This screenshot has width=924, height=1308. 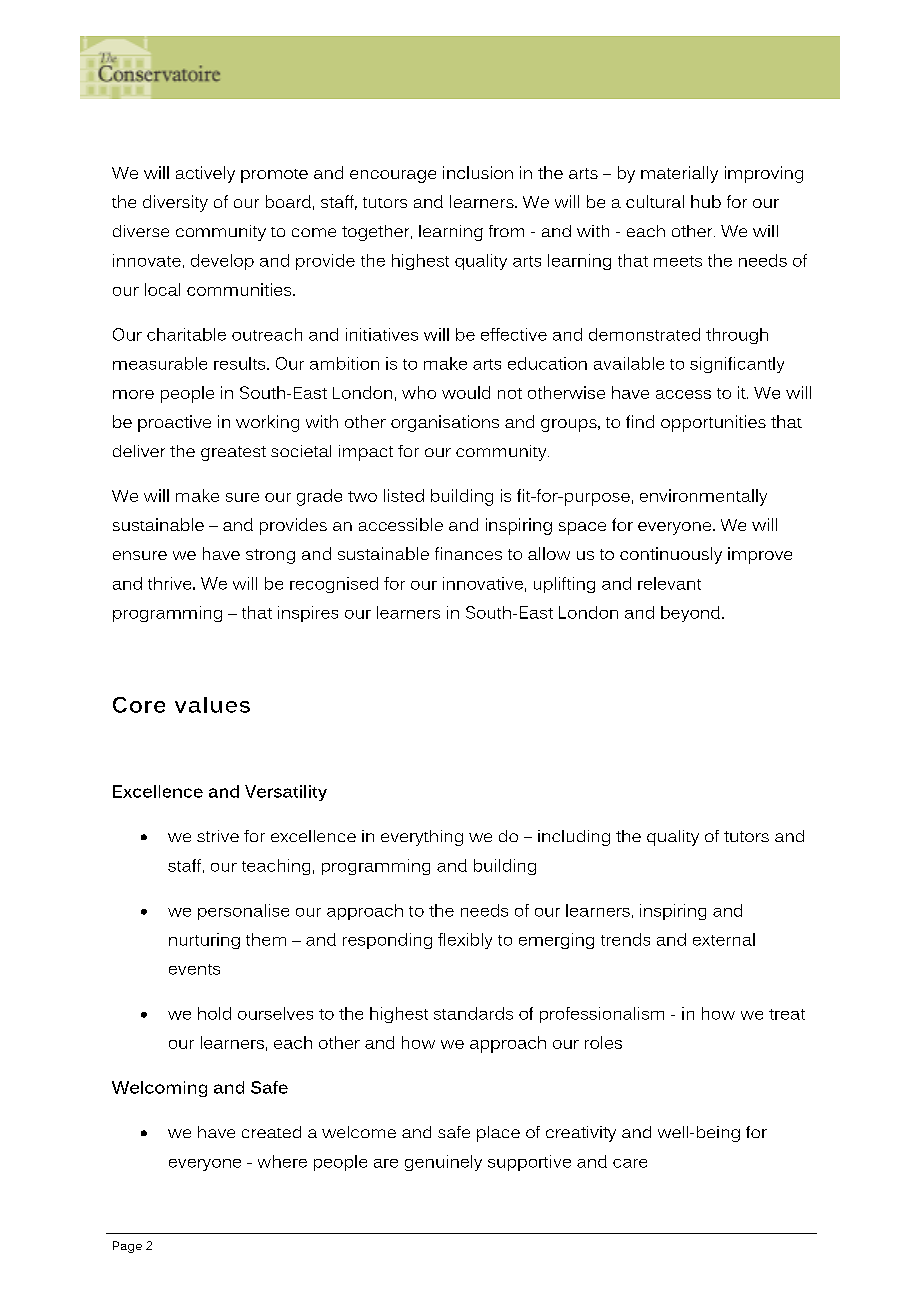 I want to click on hub, so click(x=706, y=201).
